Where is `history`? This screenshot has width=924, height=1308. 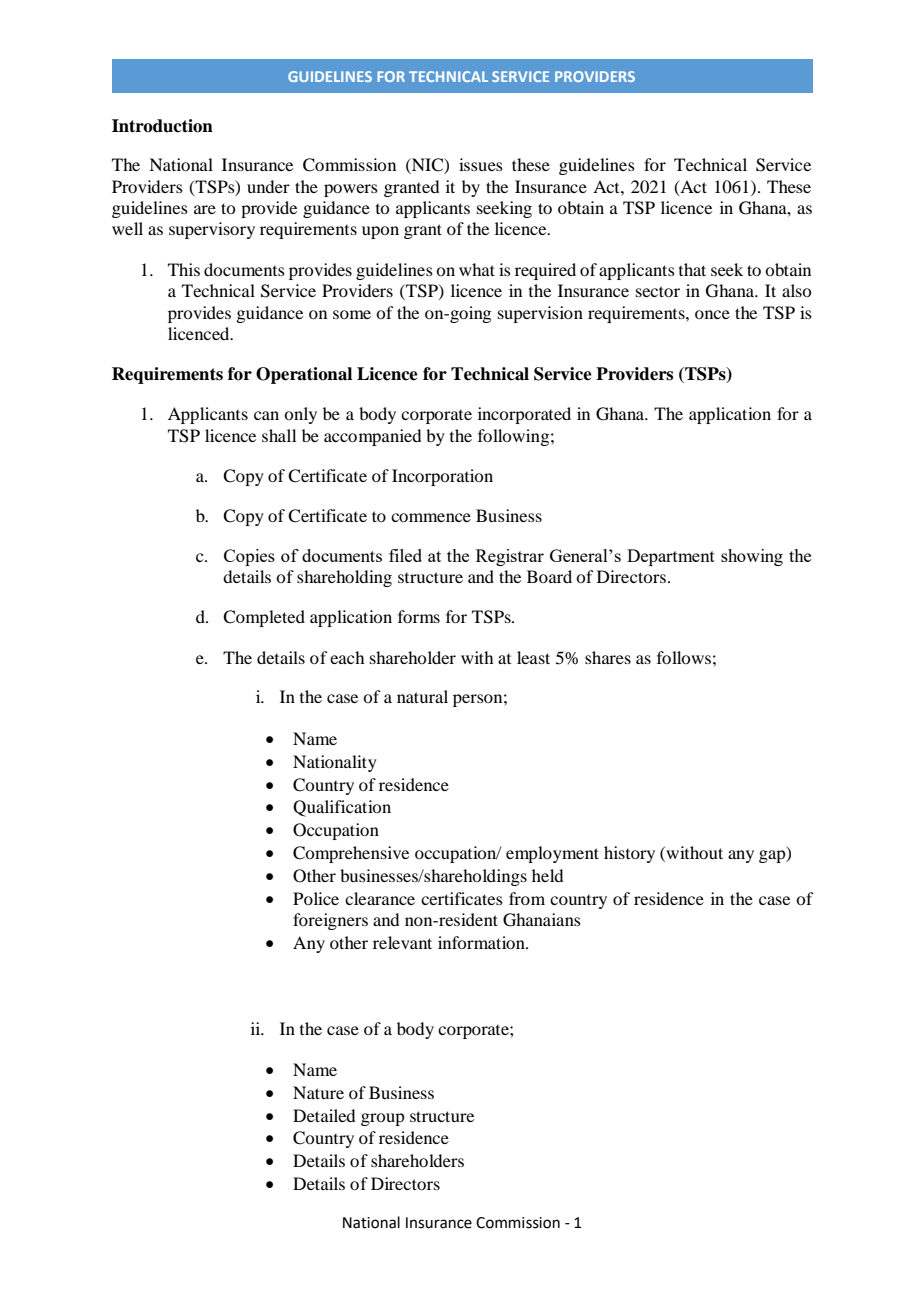 history is located at coordinates (629, 854).
